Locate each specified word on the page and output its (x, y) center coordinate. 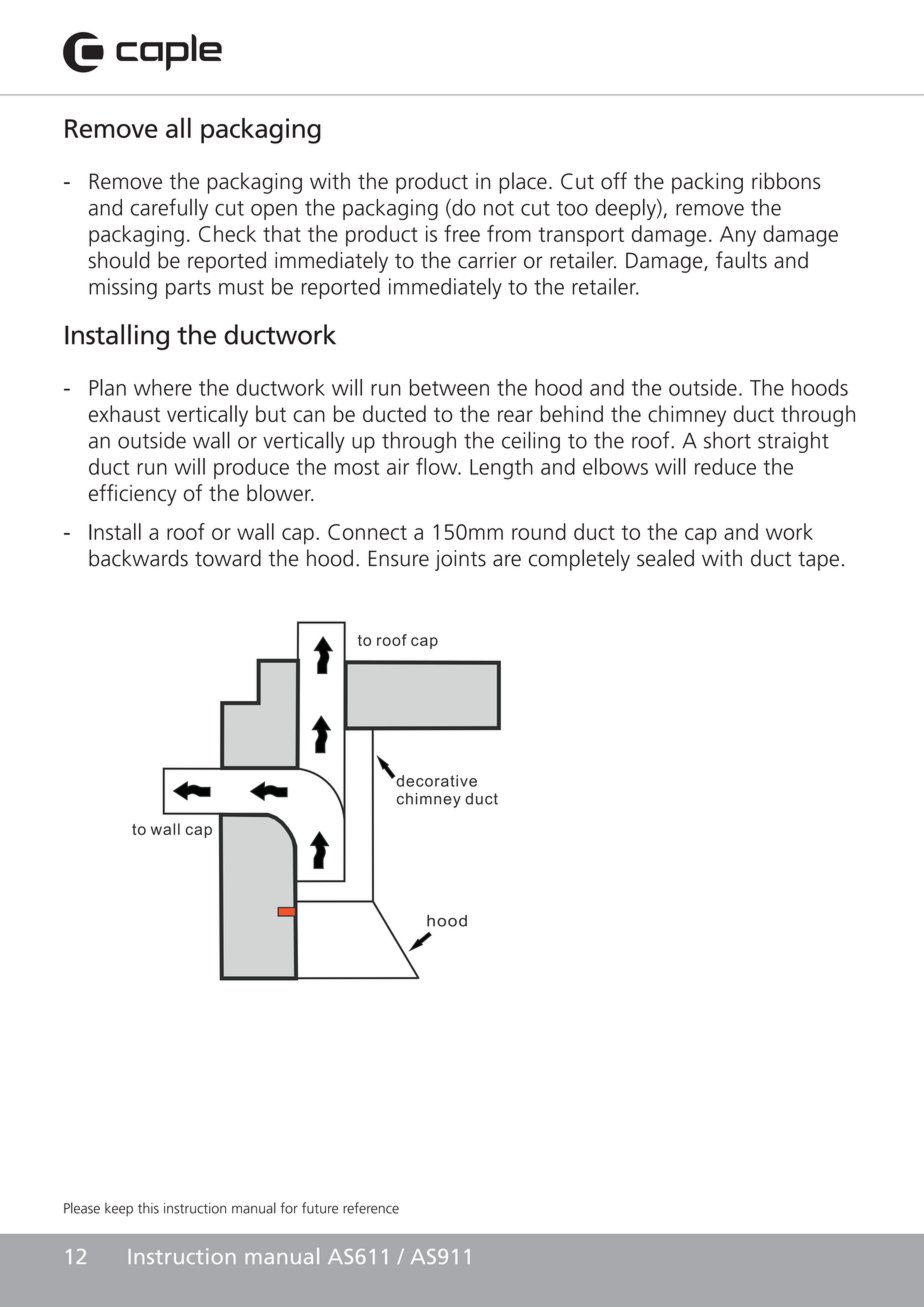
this (148, 1208)
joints (460, 560)
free (462, 233)
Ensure (399, 558)
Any (738, 236)
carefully (169, 209)
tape (818, 561)
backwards (138, 558)
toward (228, 558)
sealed (665, 558)
